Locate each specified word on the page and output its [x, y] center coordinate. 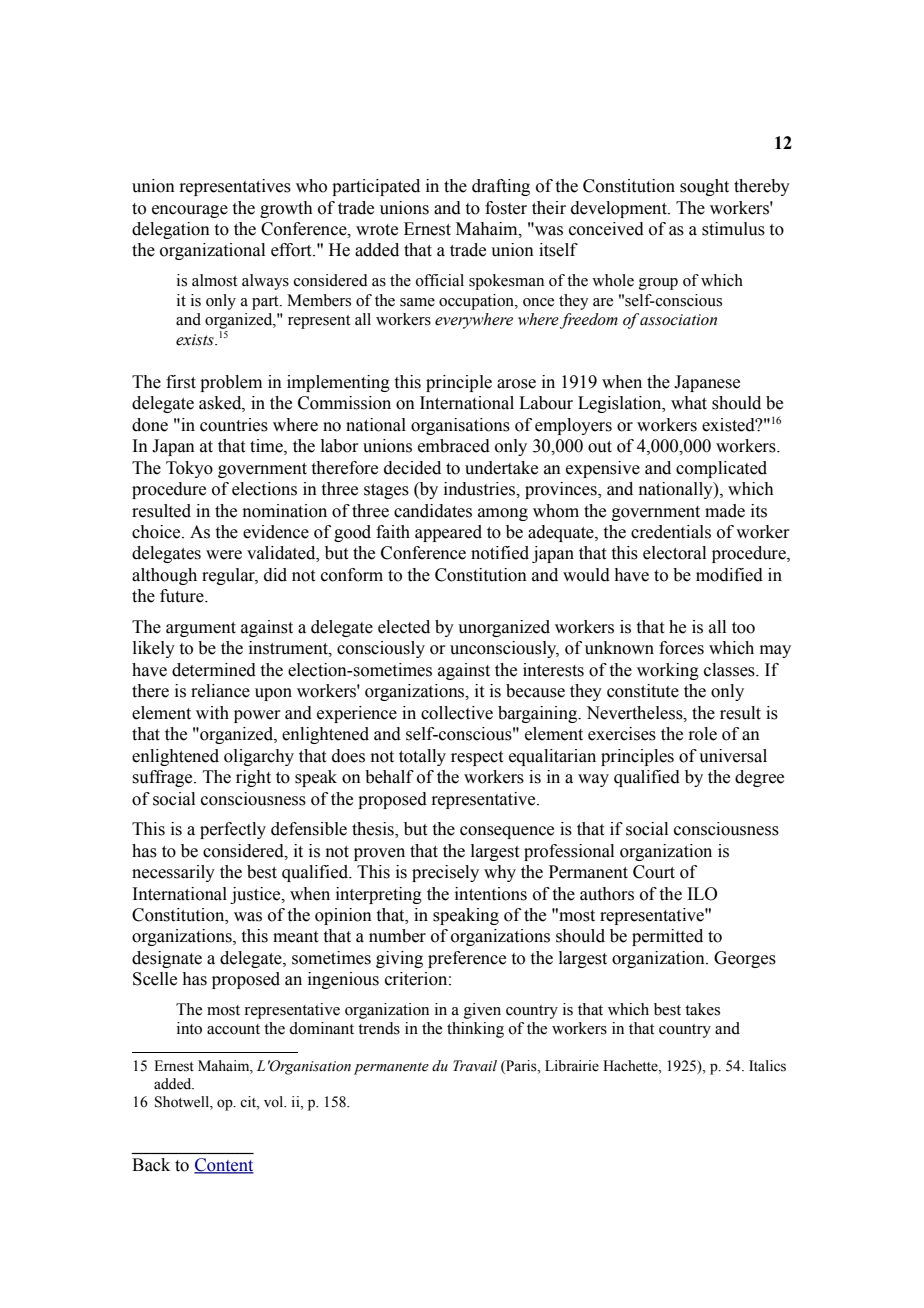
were [224, 555]
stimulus [733, 229]
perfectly [233, 830]
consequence [507, 832]
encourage [190, 211]
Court [654, 872]
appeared [448, 533]
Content [224, 1166]
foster [506, 208]
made [725, 511]
